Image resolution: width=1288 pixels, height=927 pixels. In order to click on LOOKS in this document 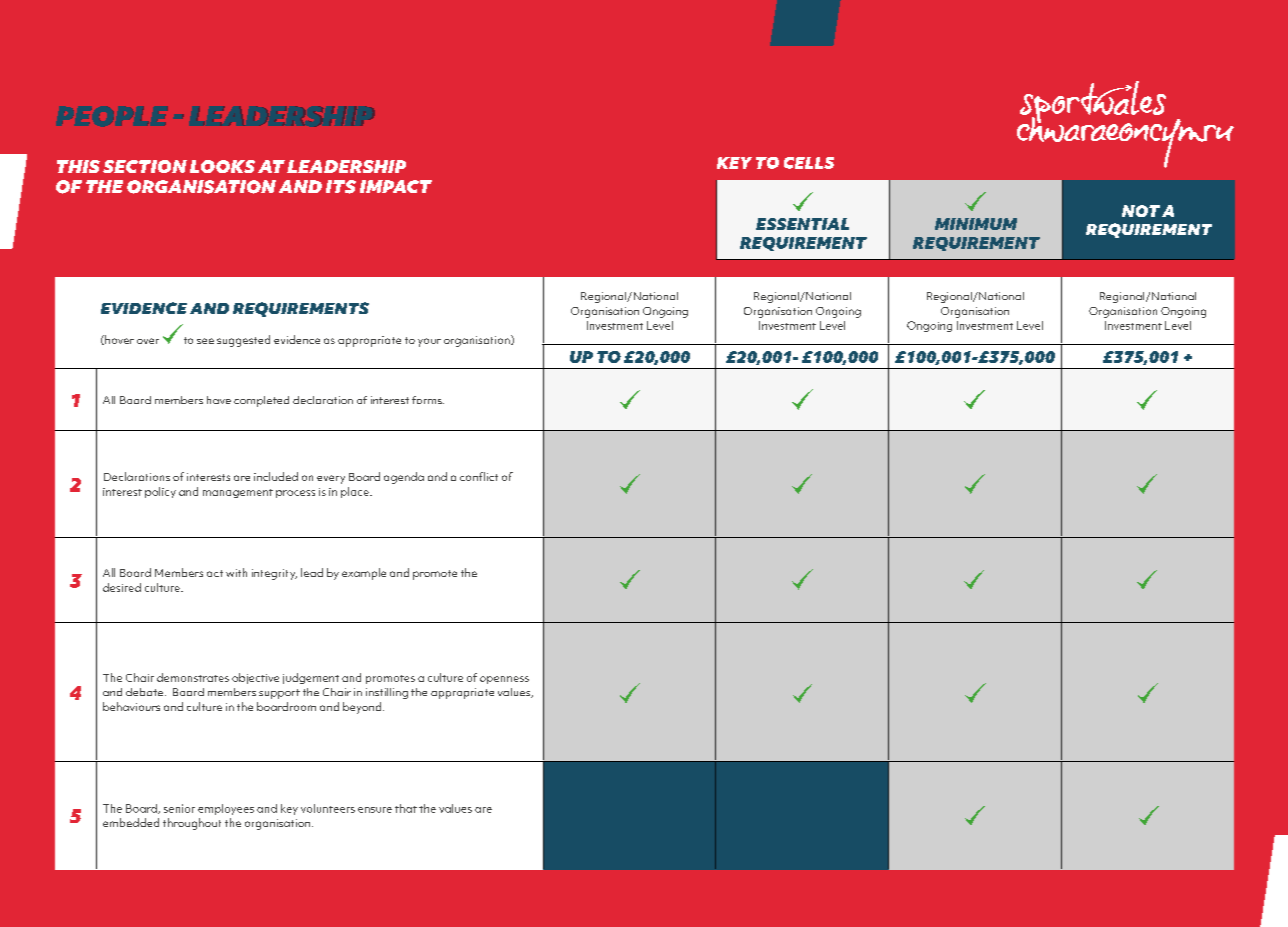, I will do `click(222, 166)`.
